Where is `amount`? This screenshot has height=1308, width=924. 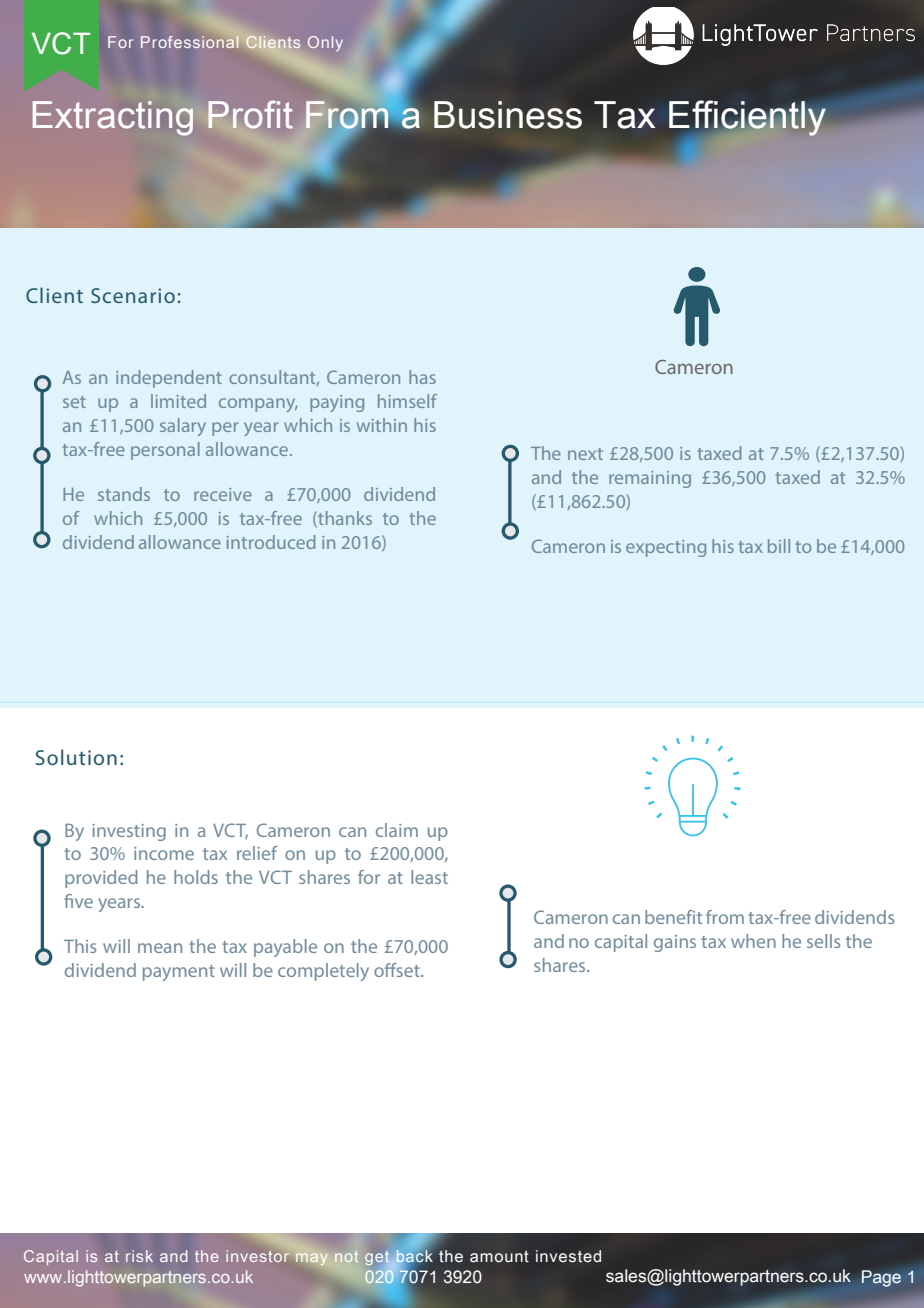
amount is located at coordinates (499, 1256).
